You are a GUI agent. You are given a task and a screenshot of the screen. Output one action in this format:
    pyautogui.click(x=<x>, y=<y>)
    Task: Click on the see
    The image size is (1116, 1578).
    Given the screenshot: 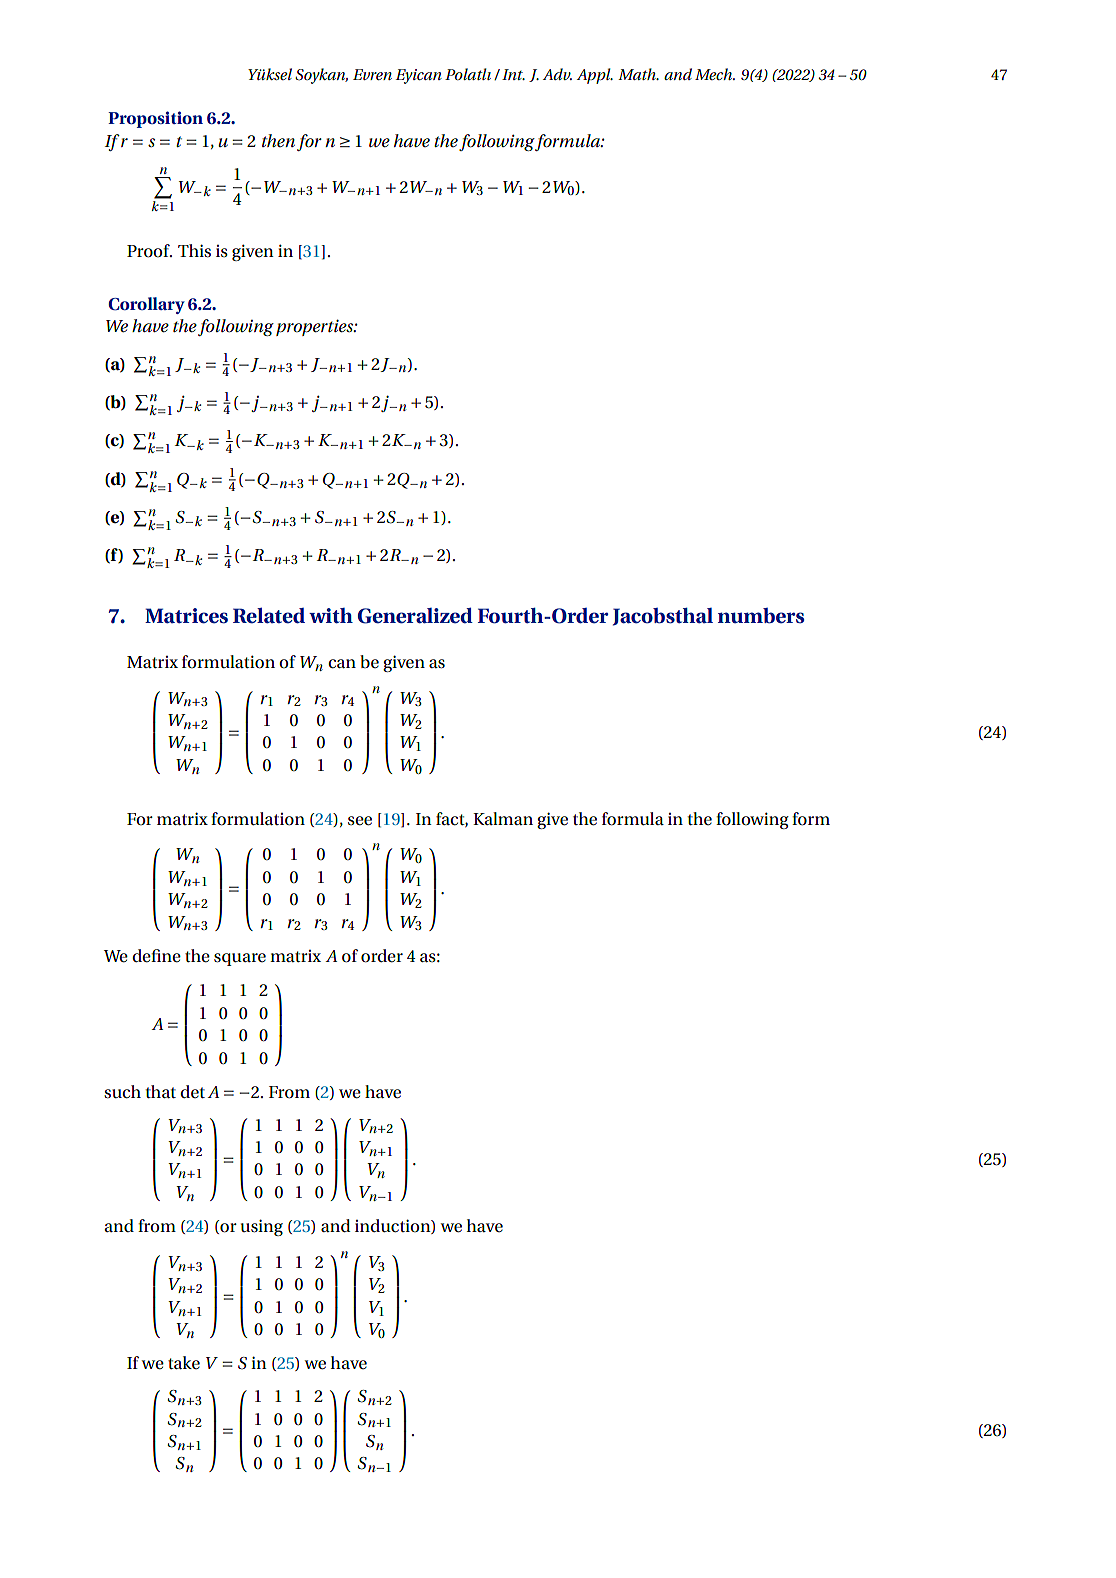 What is the action you would take?
    pyautogui.click(x=360, y=821)
